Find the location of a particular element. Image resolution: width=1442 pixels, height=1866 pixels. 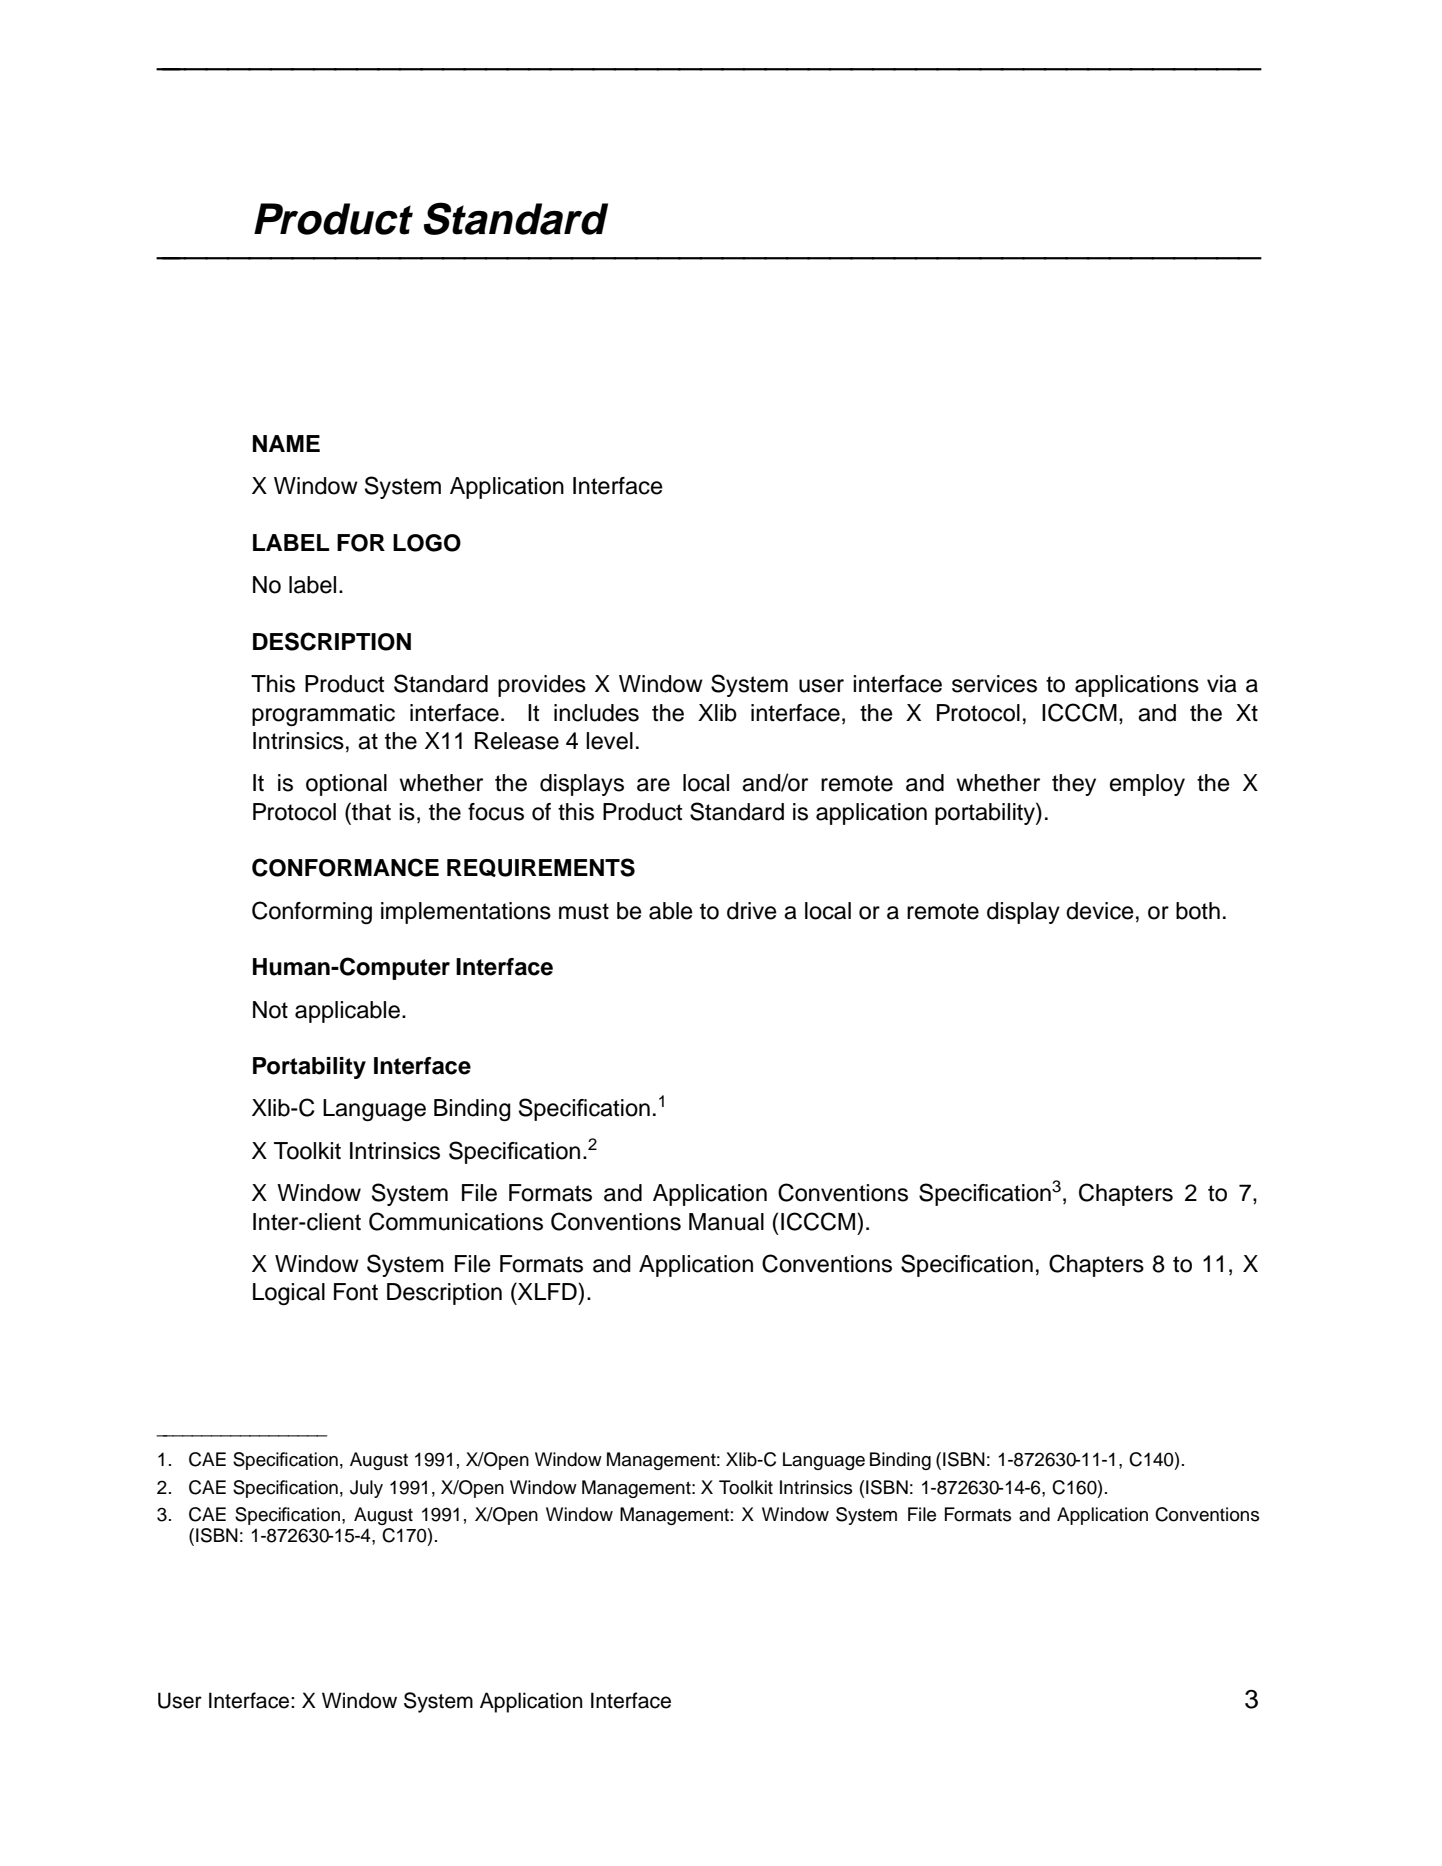

Communications is located at coordinates (456, 1221).
